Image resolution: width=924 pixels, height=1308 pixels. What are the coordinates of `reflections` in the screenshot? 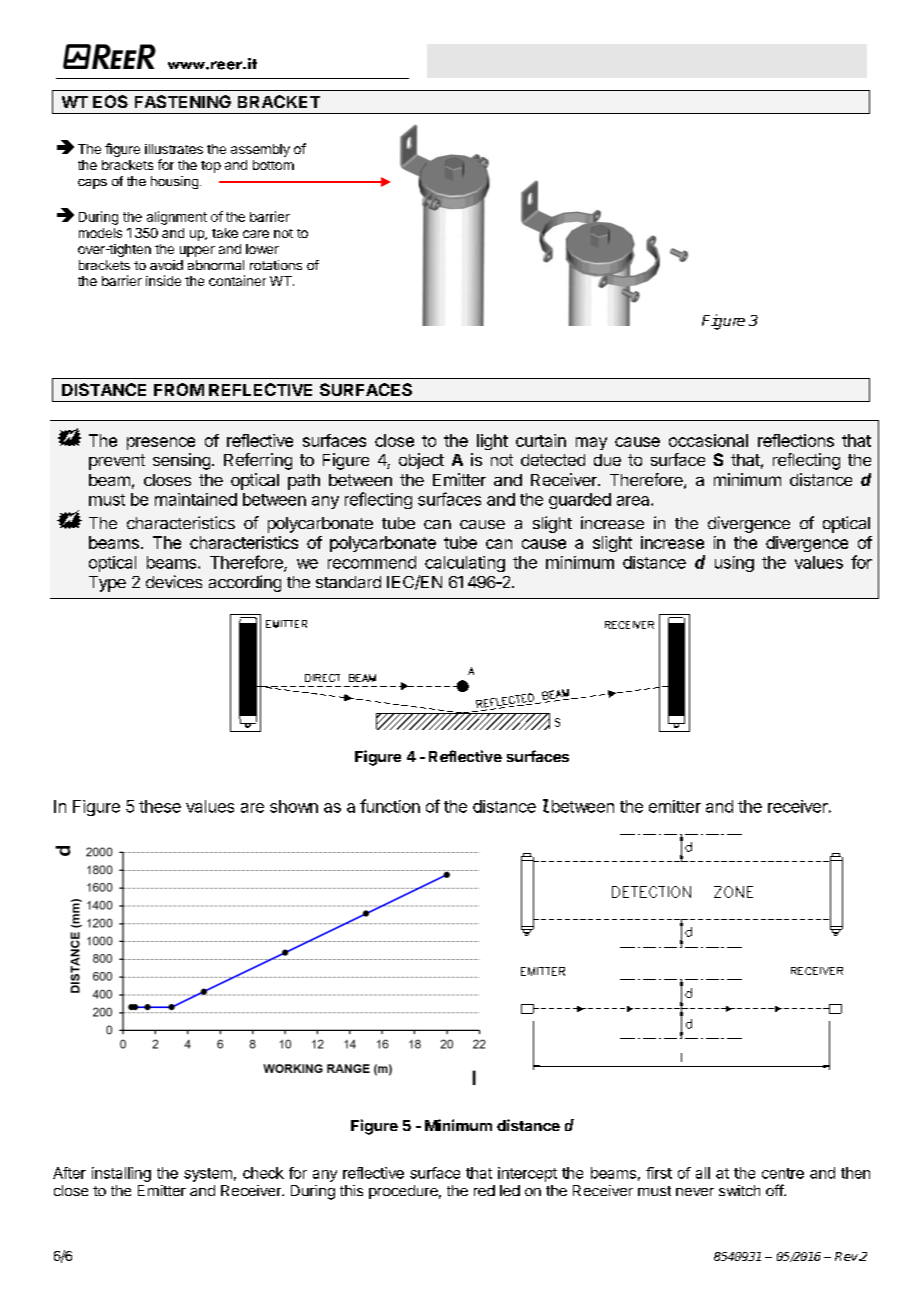 It's located at (796, 440).
